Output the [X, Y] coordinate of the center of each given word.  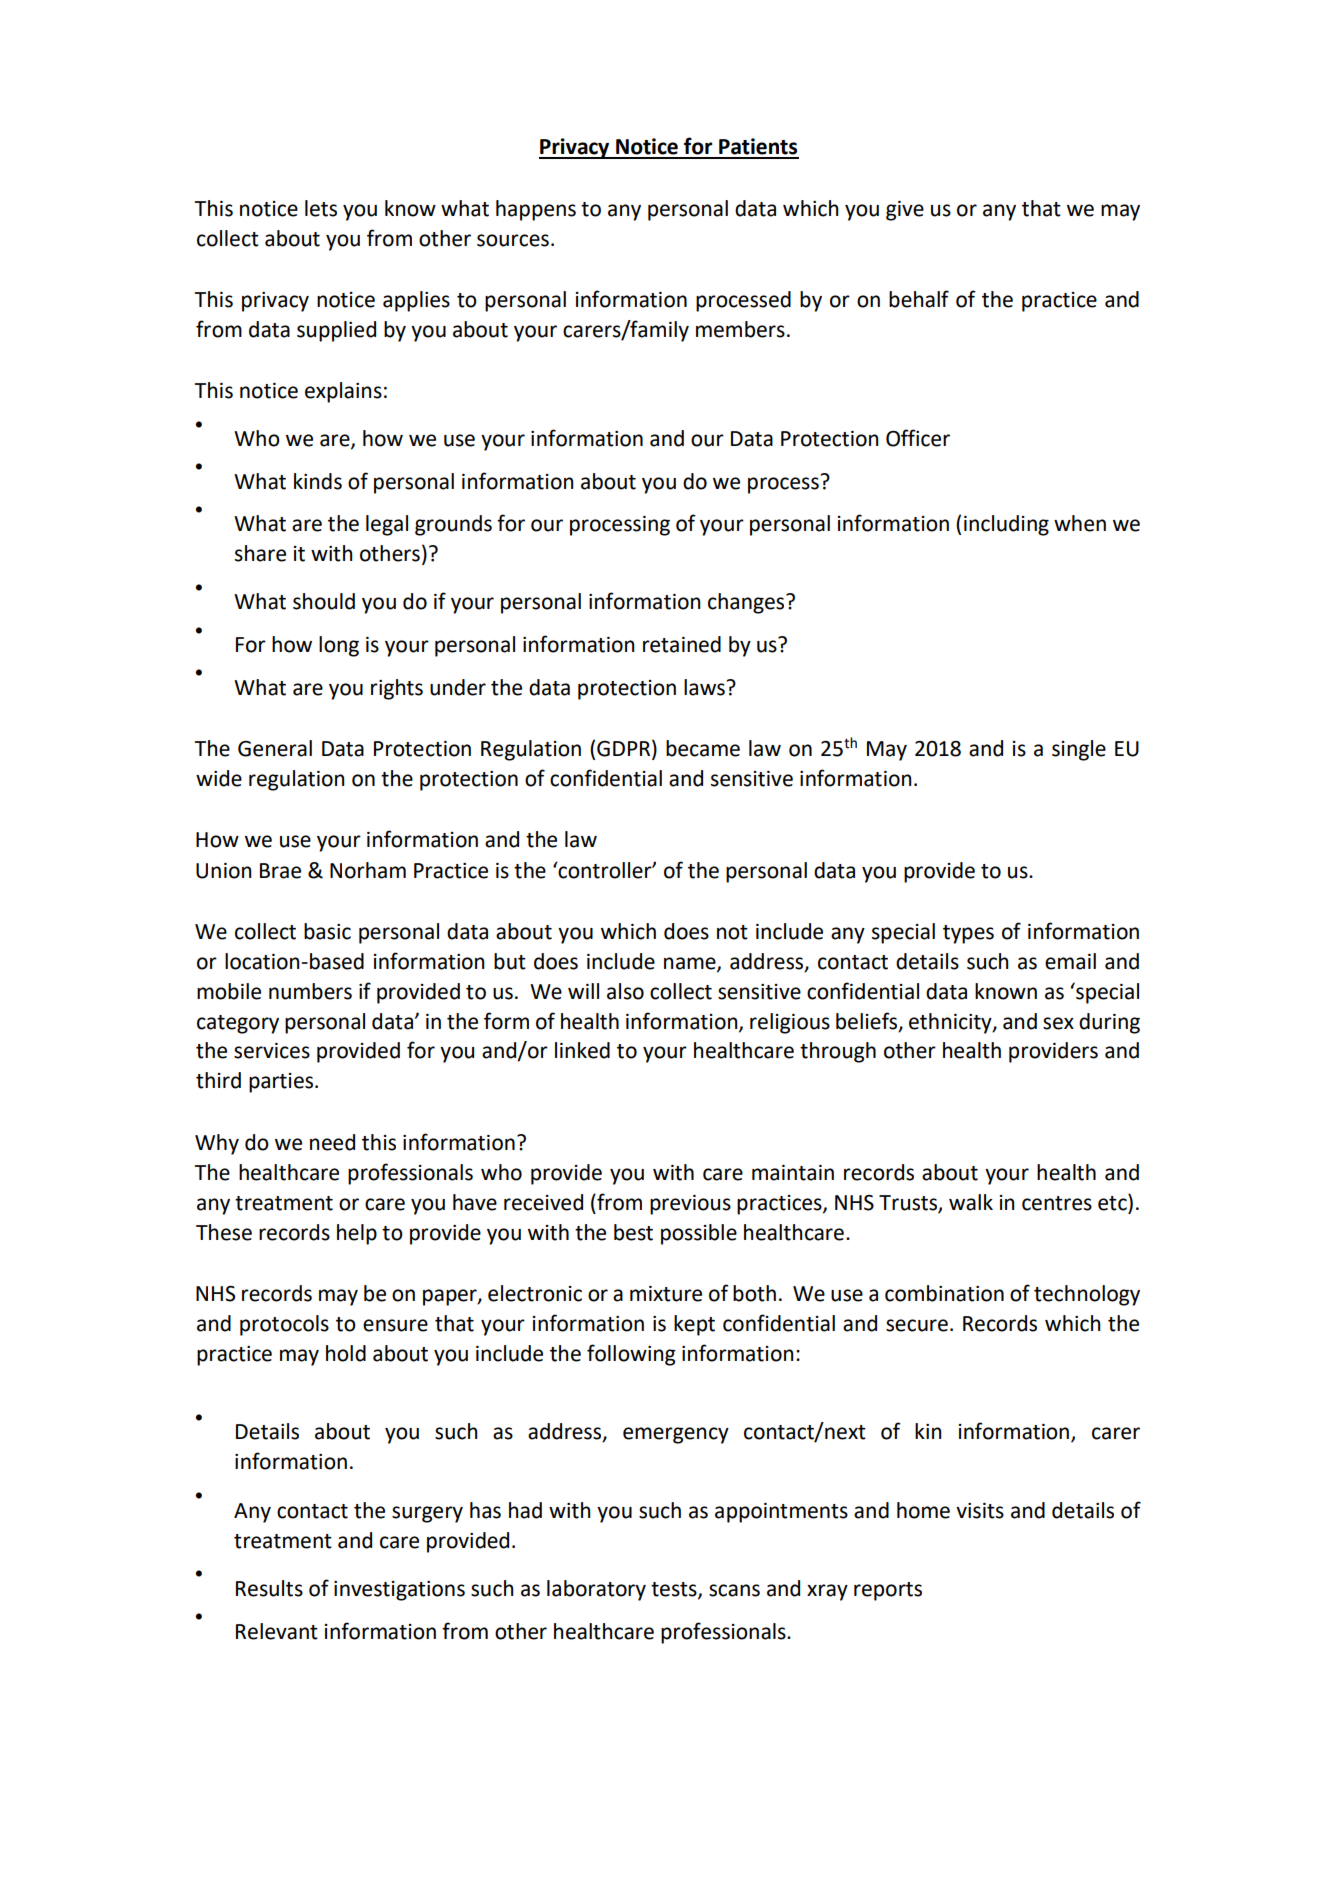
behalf [919, 299]
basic [327, 931]
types [968, 934]
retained [682, 644]
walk [971, 1202]
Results [269, 1588]
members [740, 329]
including [1006, 525]
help [357, 1234]
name [691, 964]
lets [321, 208]
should [324, 601]
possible [699, 1234]
